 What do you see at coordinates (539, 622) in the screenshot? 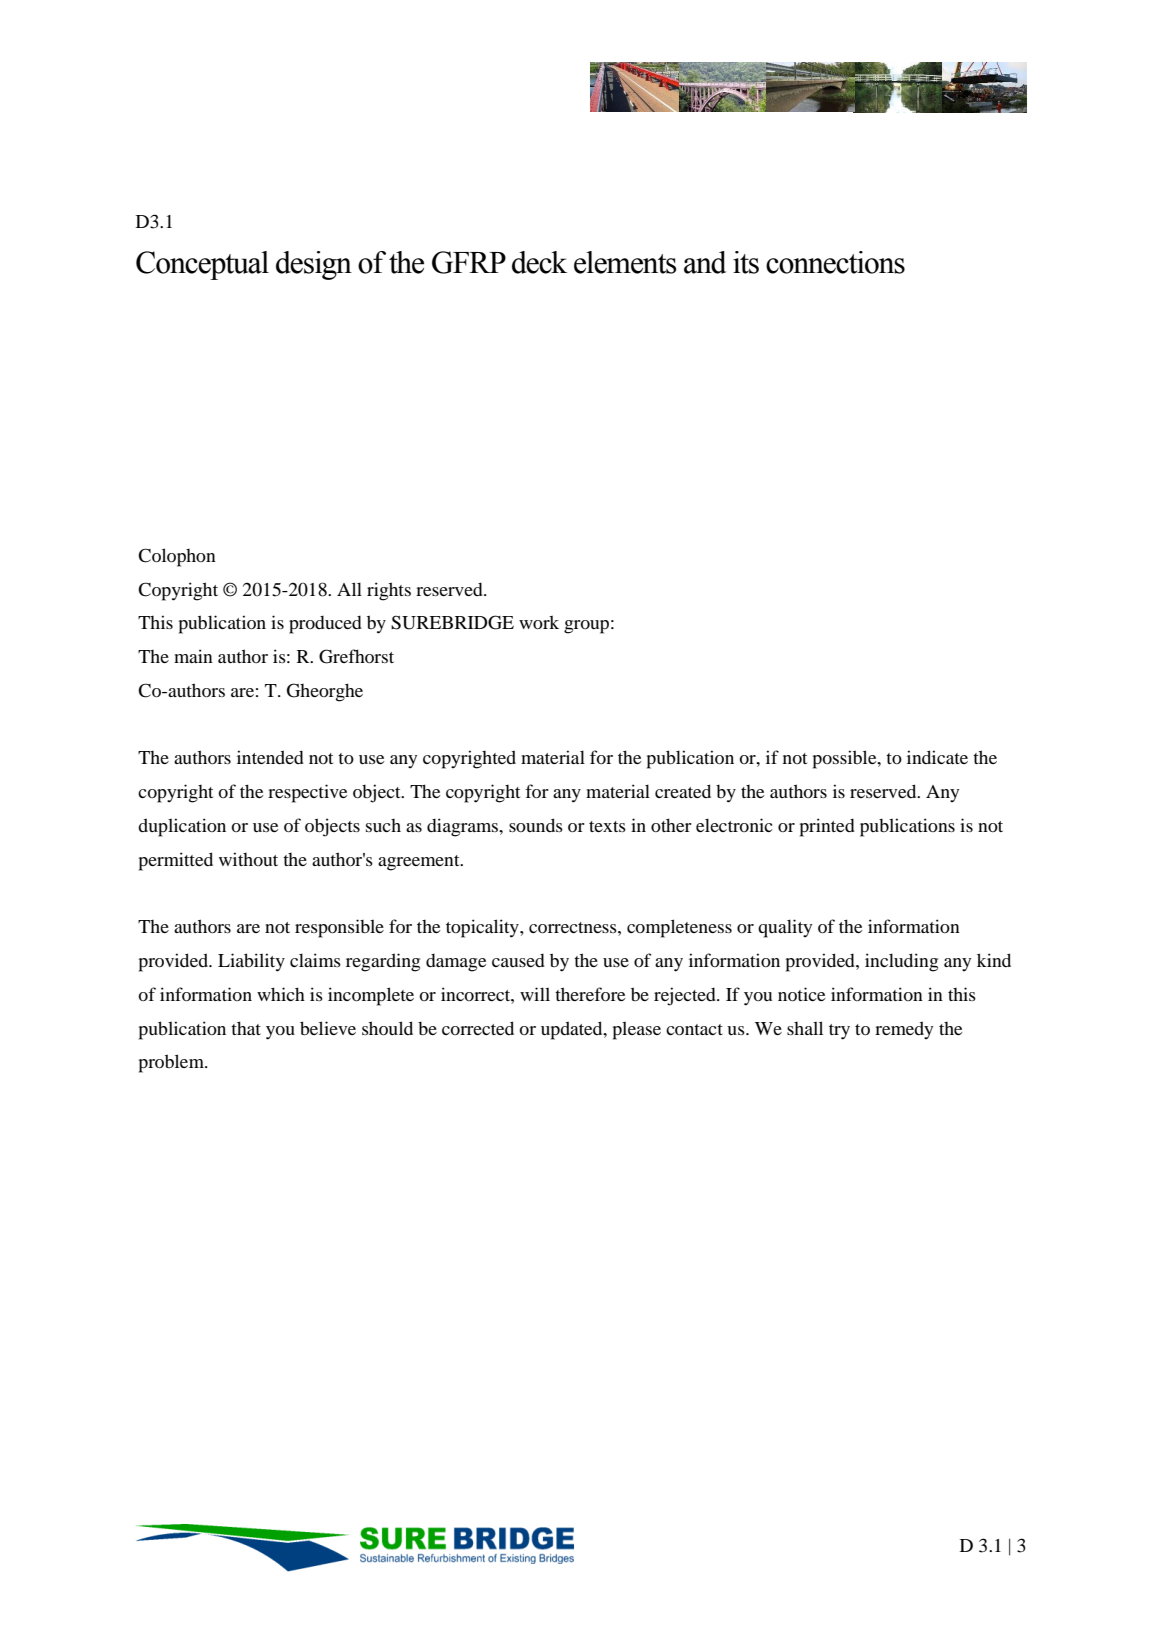
I see `work` at bounding box center [539, 622].
